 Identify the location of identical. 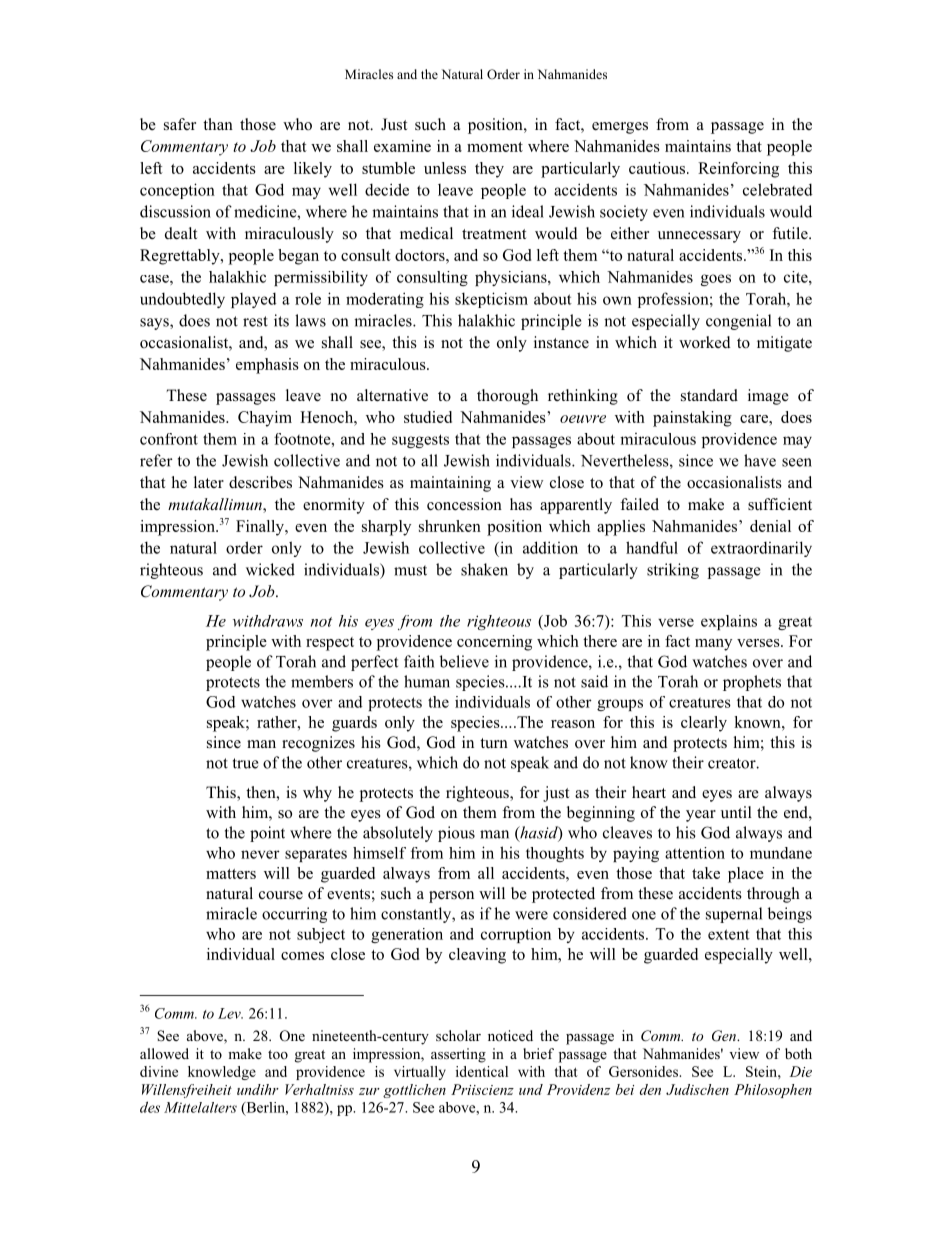
(482, 1071).
